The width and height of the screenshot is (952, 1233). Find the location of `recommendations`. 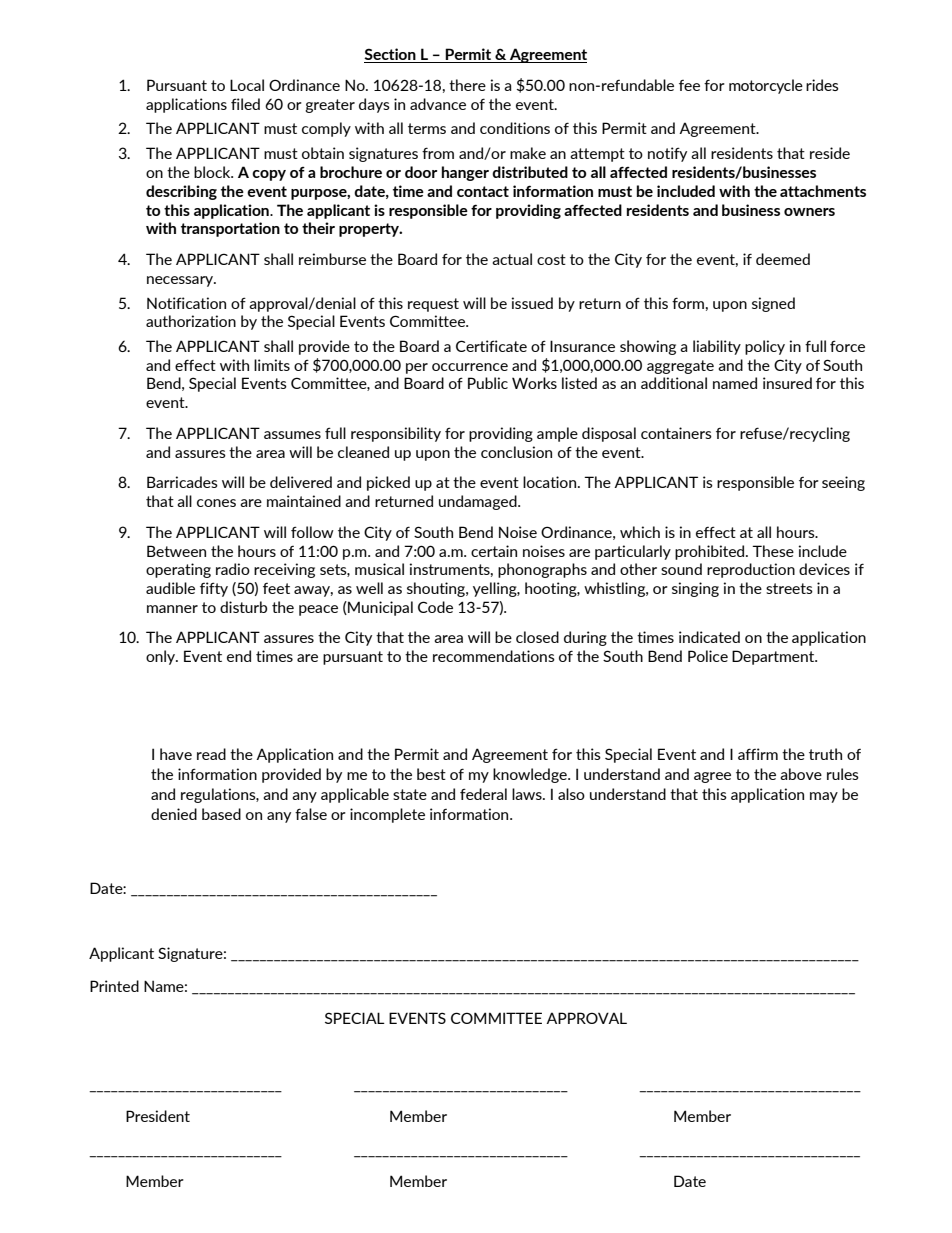

recommendations is located at coordinates (494, 656).
